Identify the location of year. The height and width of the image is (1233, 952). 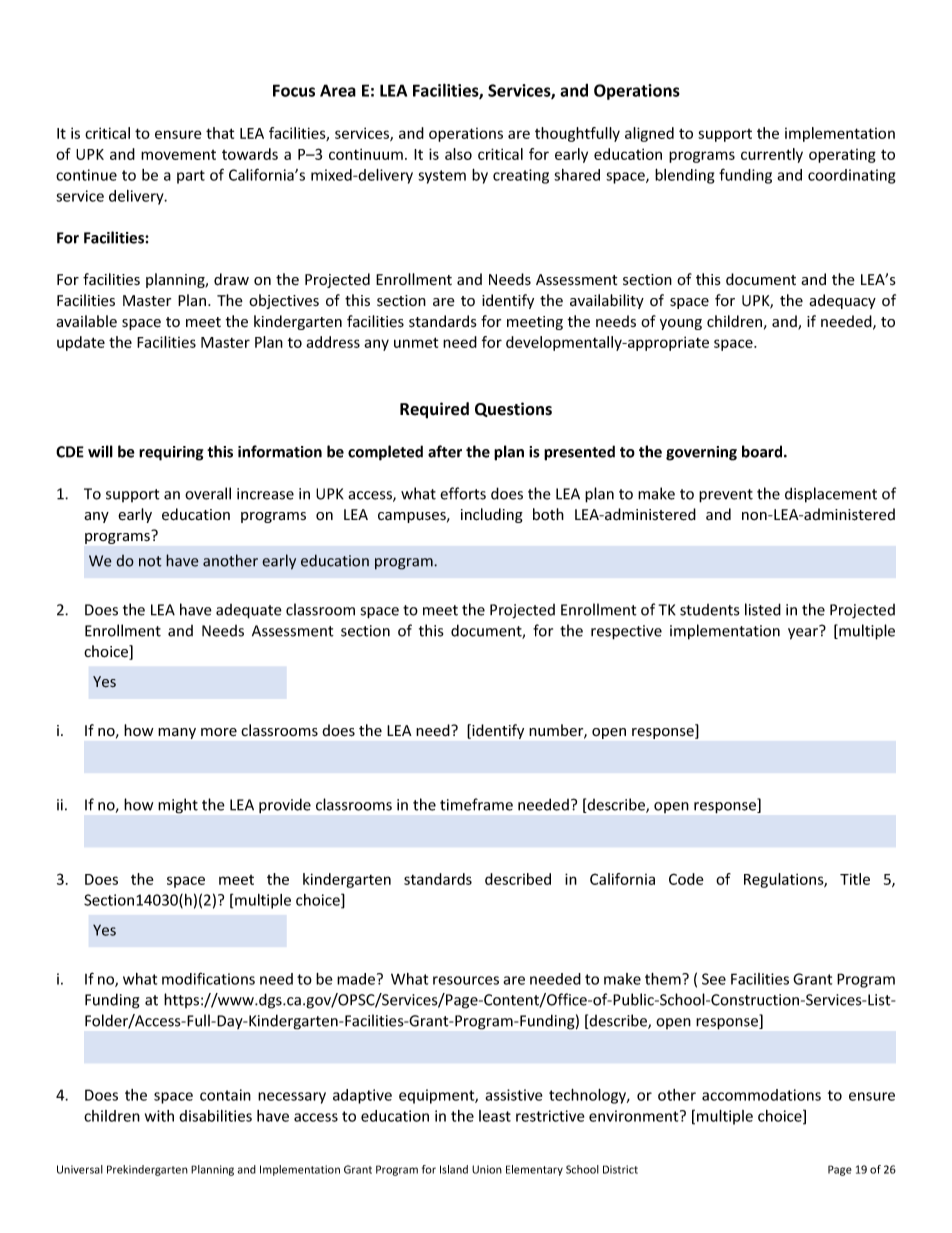
(804, 633).
